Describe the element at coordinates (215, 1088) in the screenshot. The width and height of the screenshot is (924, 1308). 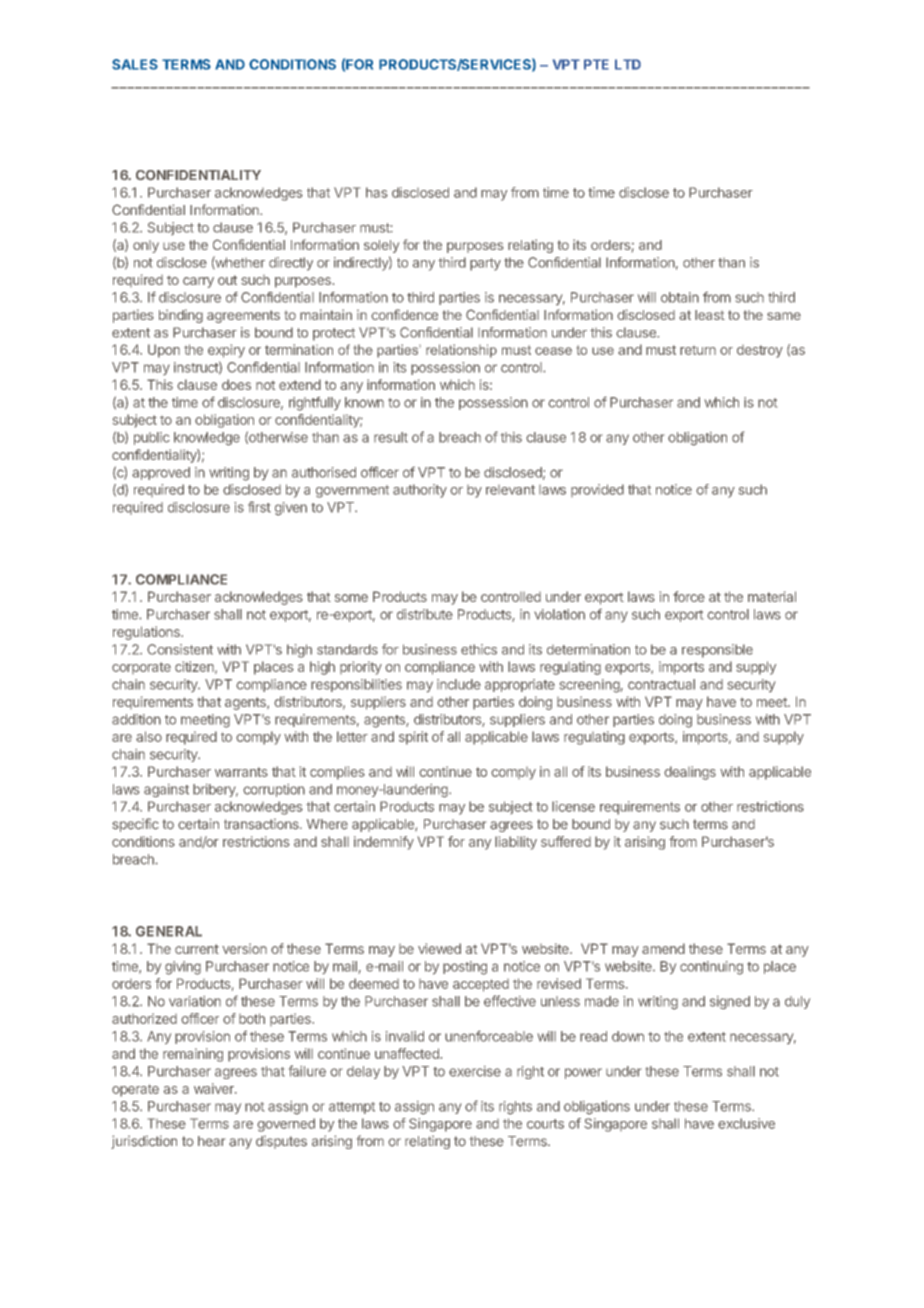
I see `waiver` at that location.
